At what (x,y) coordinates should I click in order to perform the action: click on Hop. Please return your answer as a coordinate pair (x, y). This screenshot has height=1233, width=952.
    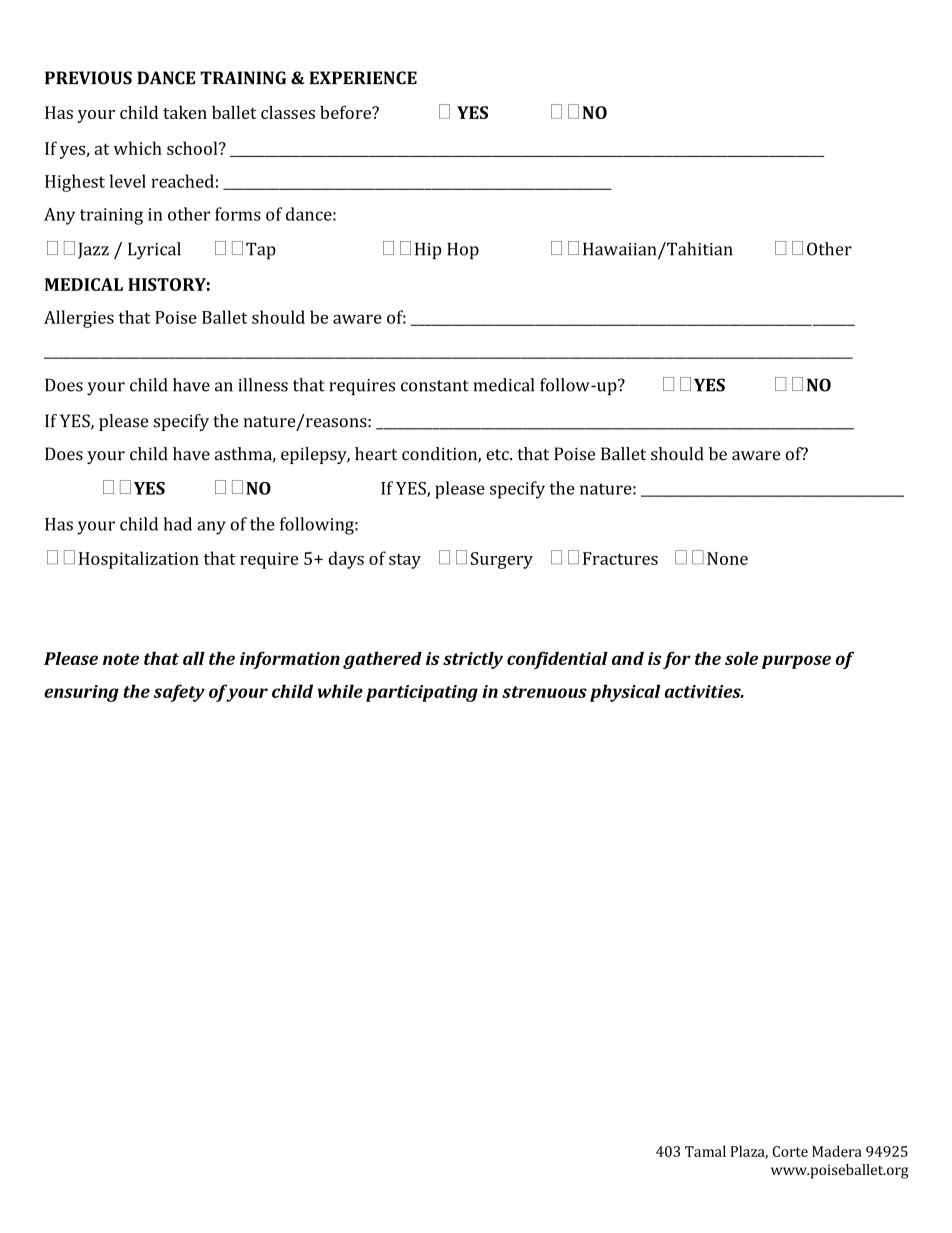
    Looking at the image, I should click on (463, 250).
